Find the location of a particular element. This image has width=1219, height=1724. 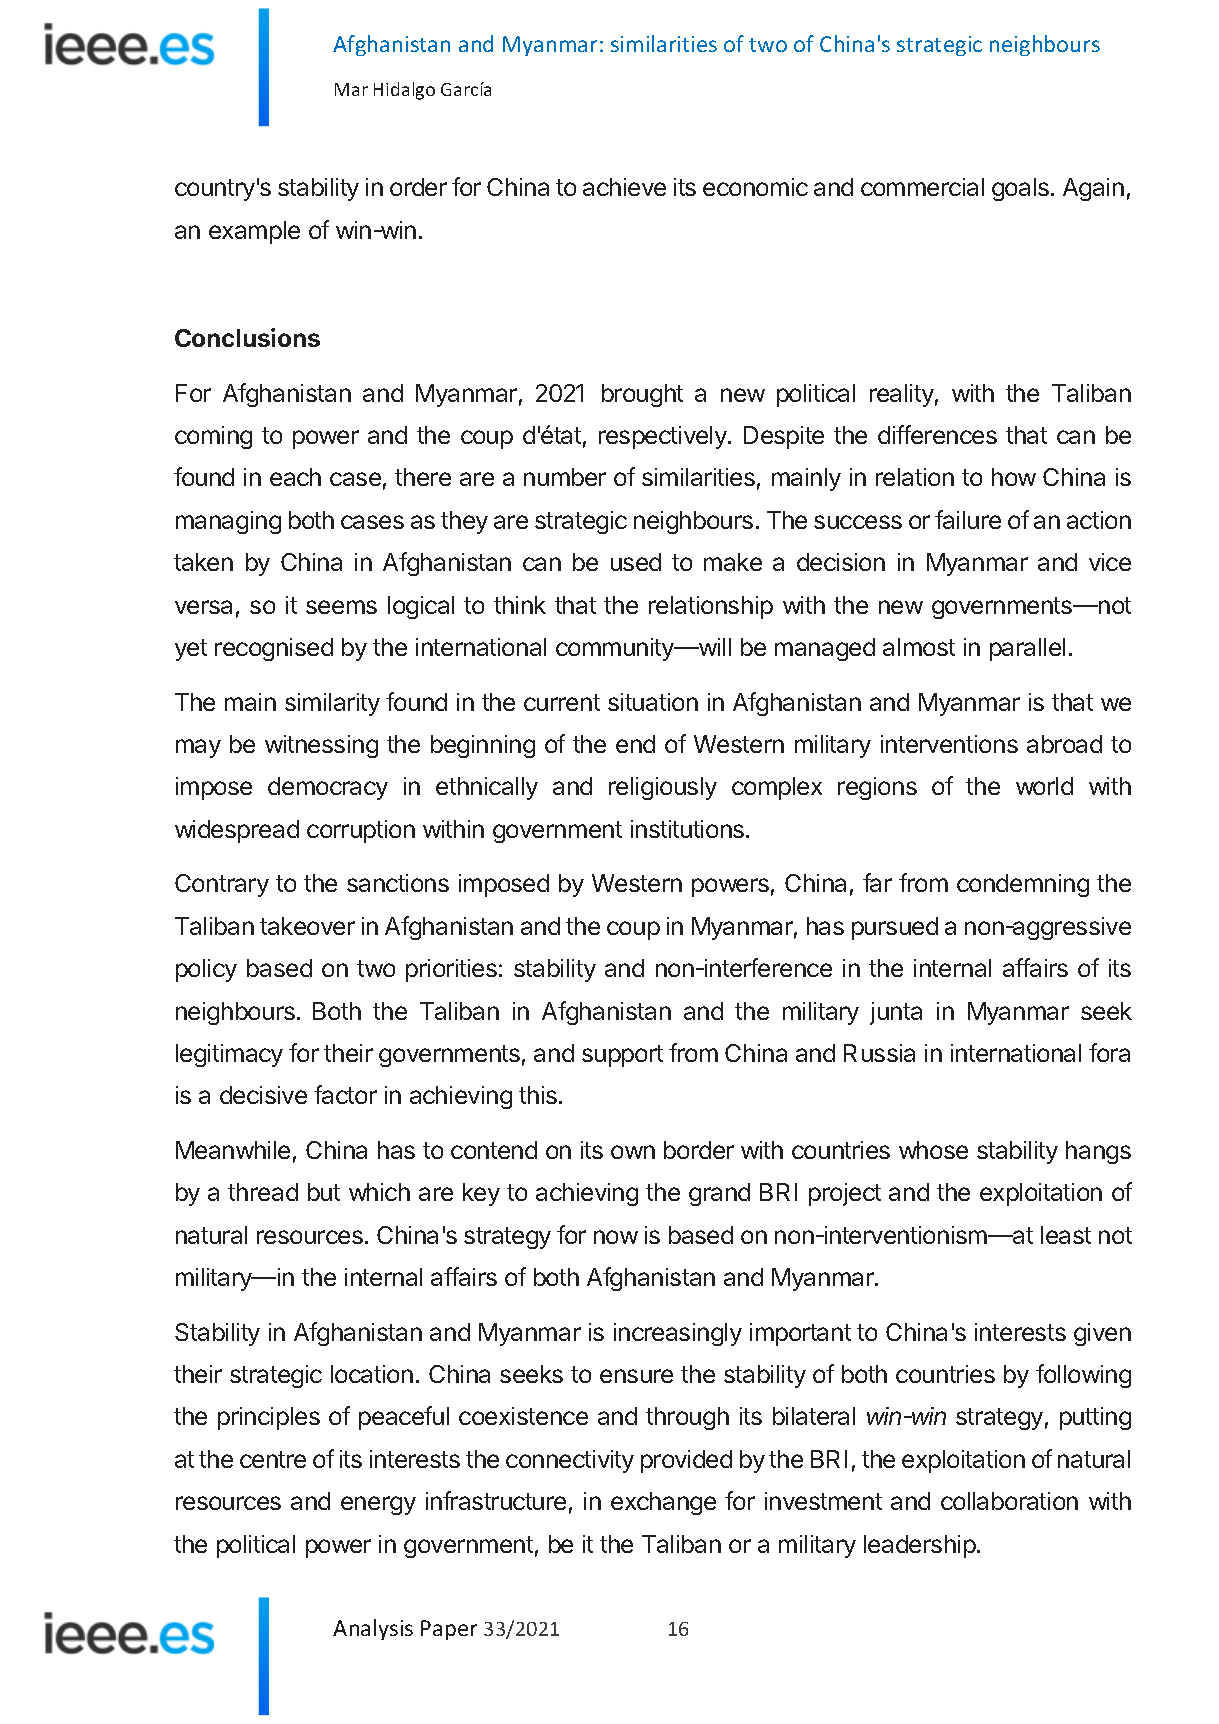

interventions is located at coordinates (949, 744).
